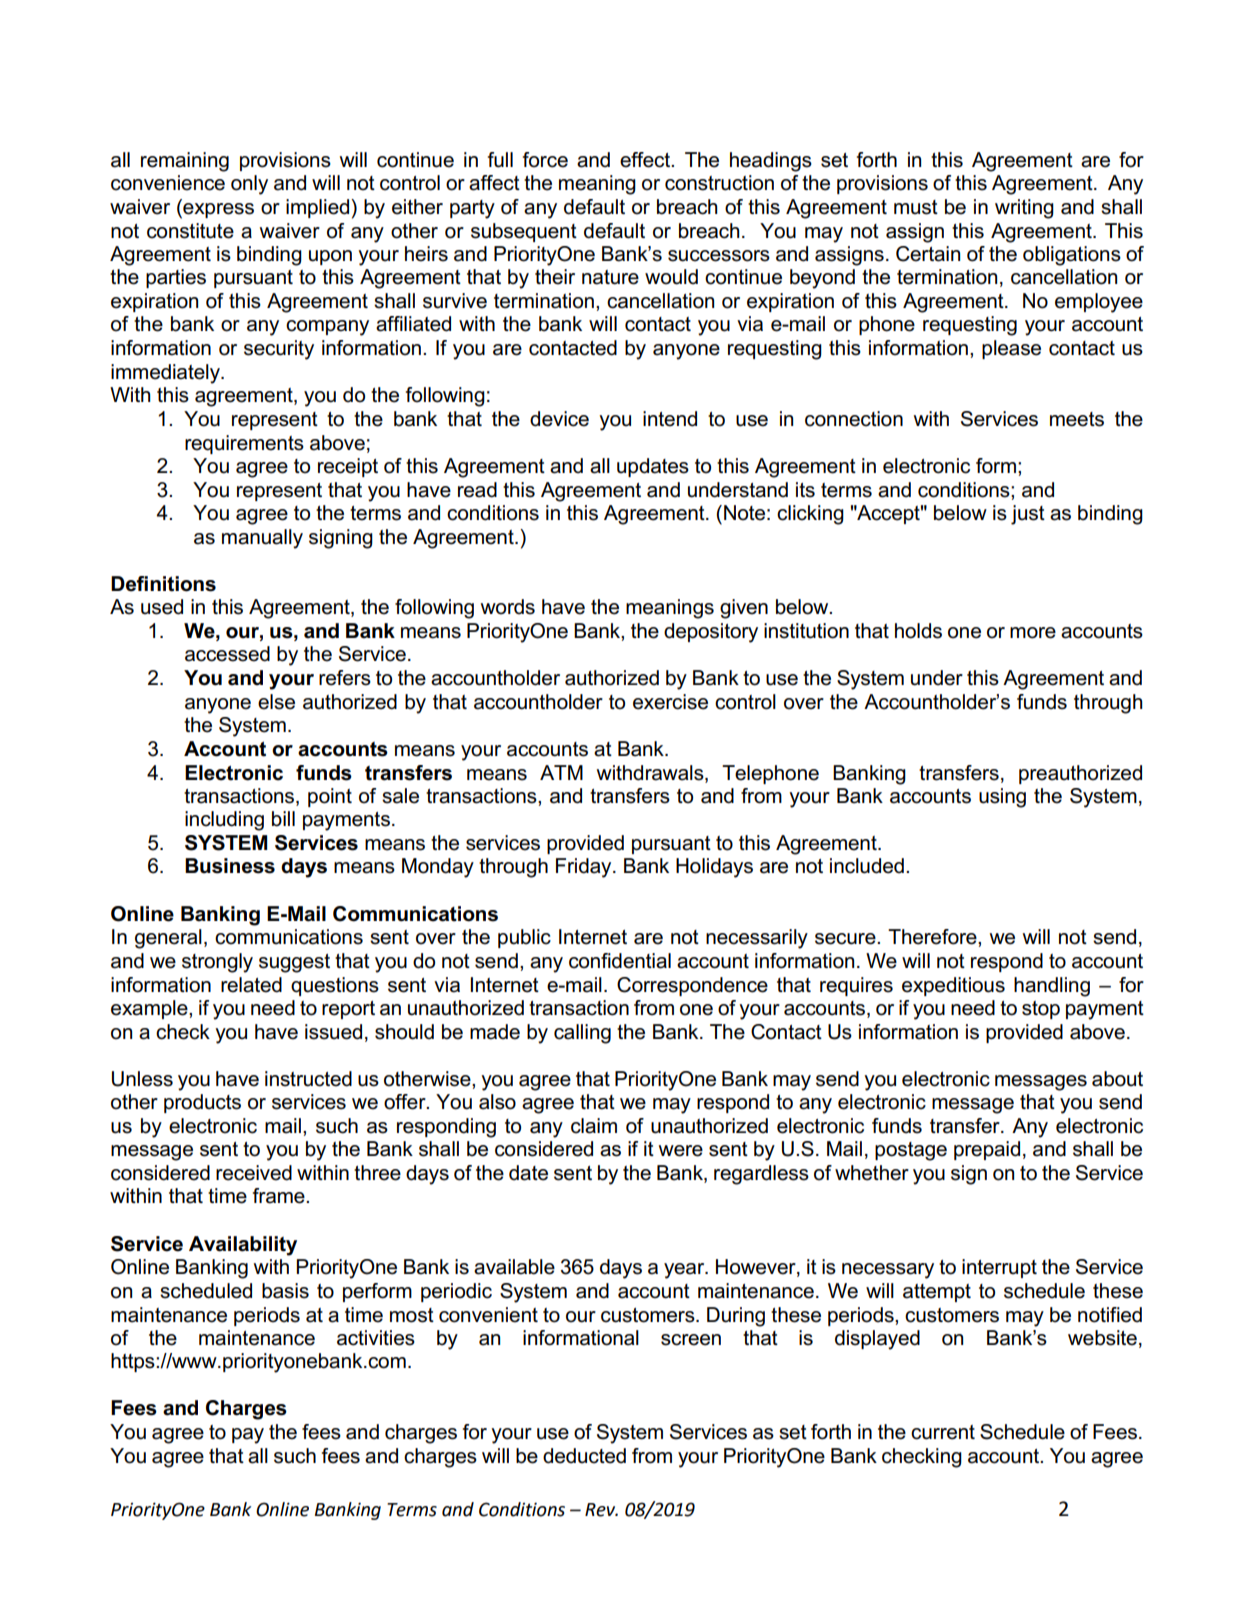 This screenshot has width=1254, height=1623. I want to click on depository, so click(711, 633).
